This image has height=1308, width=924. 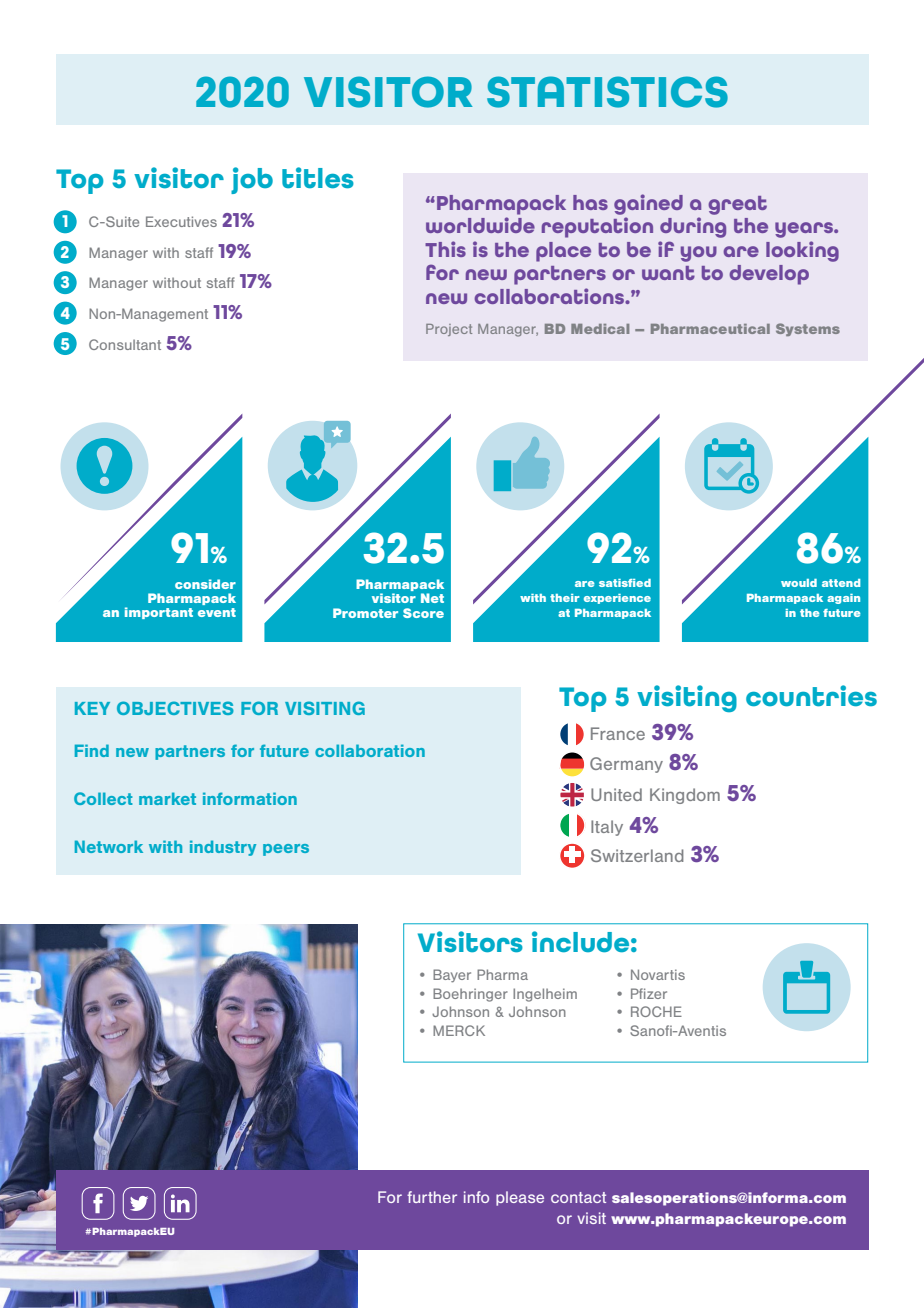 I want to click on consider, so click(x=205, y=584).
